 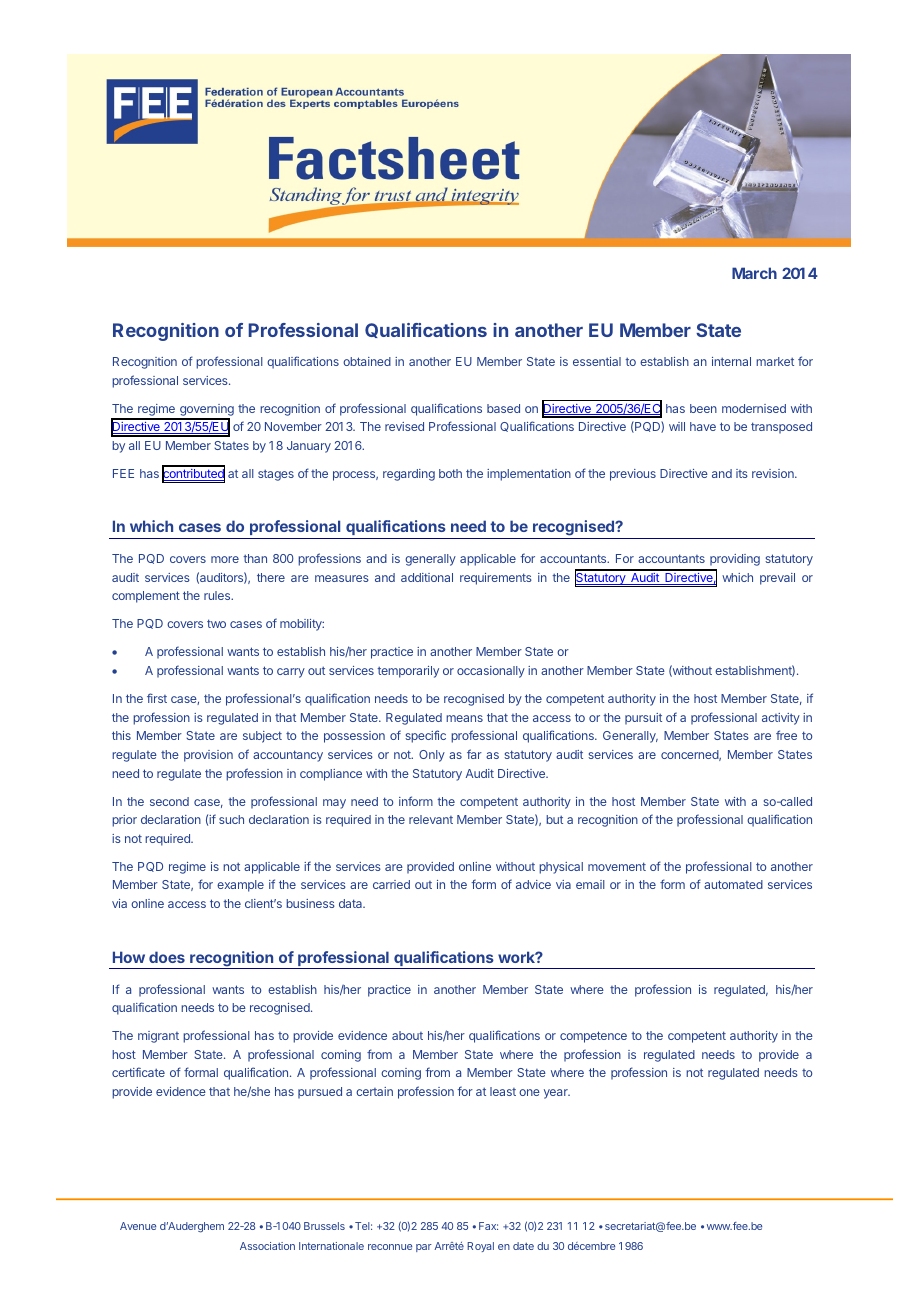 What do you see at coordinates (427, 577) in the image?
I see `additional` at bounding box center [427, 577].
